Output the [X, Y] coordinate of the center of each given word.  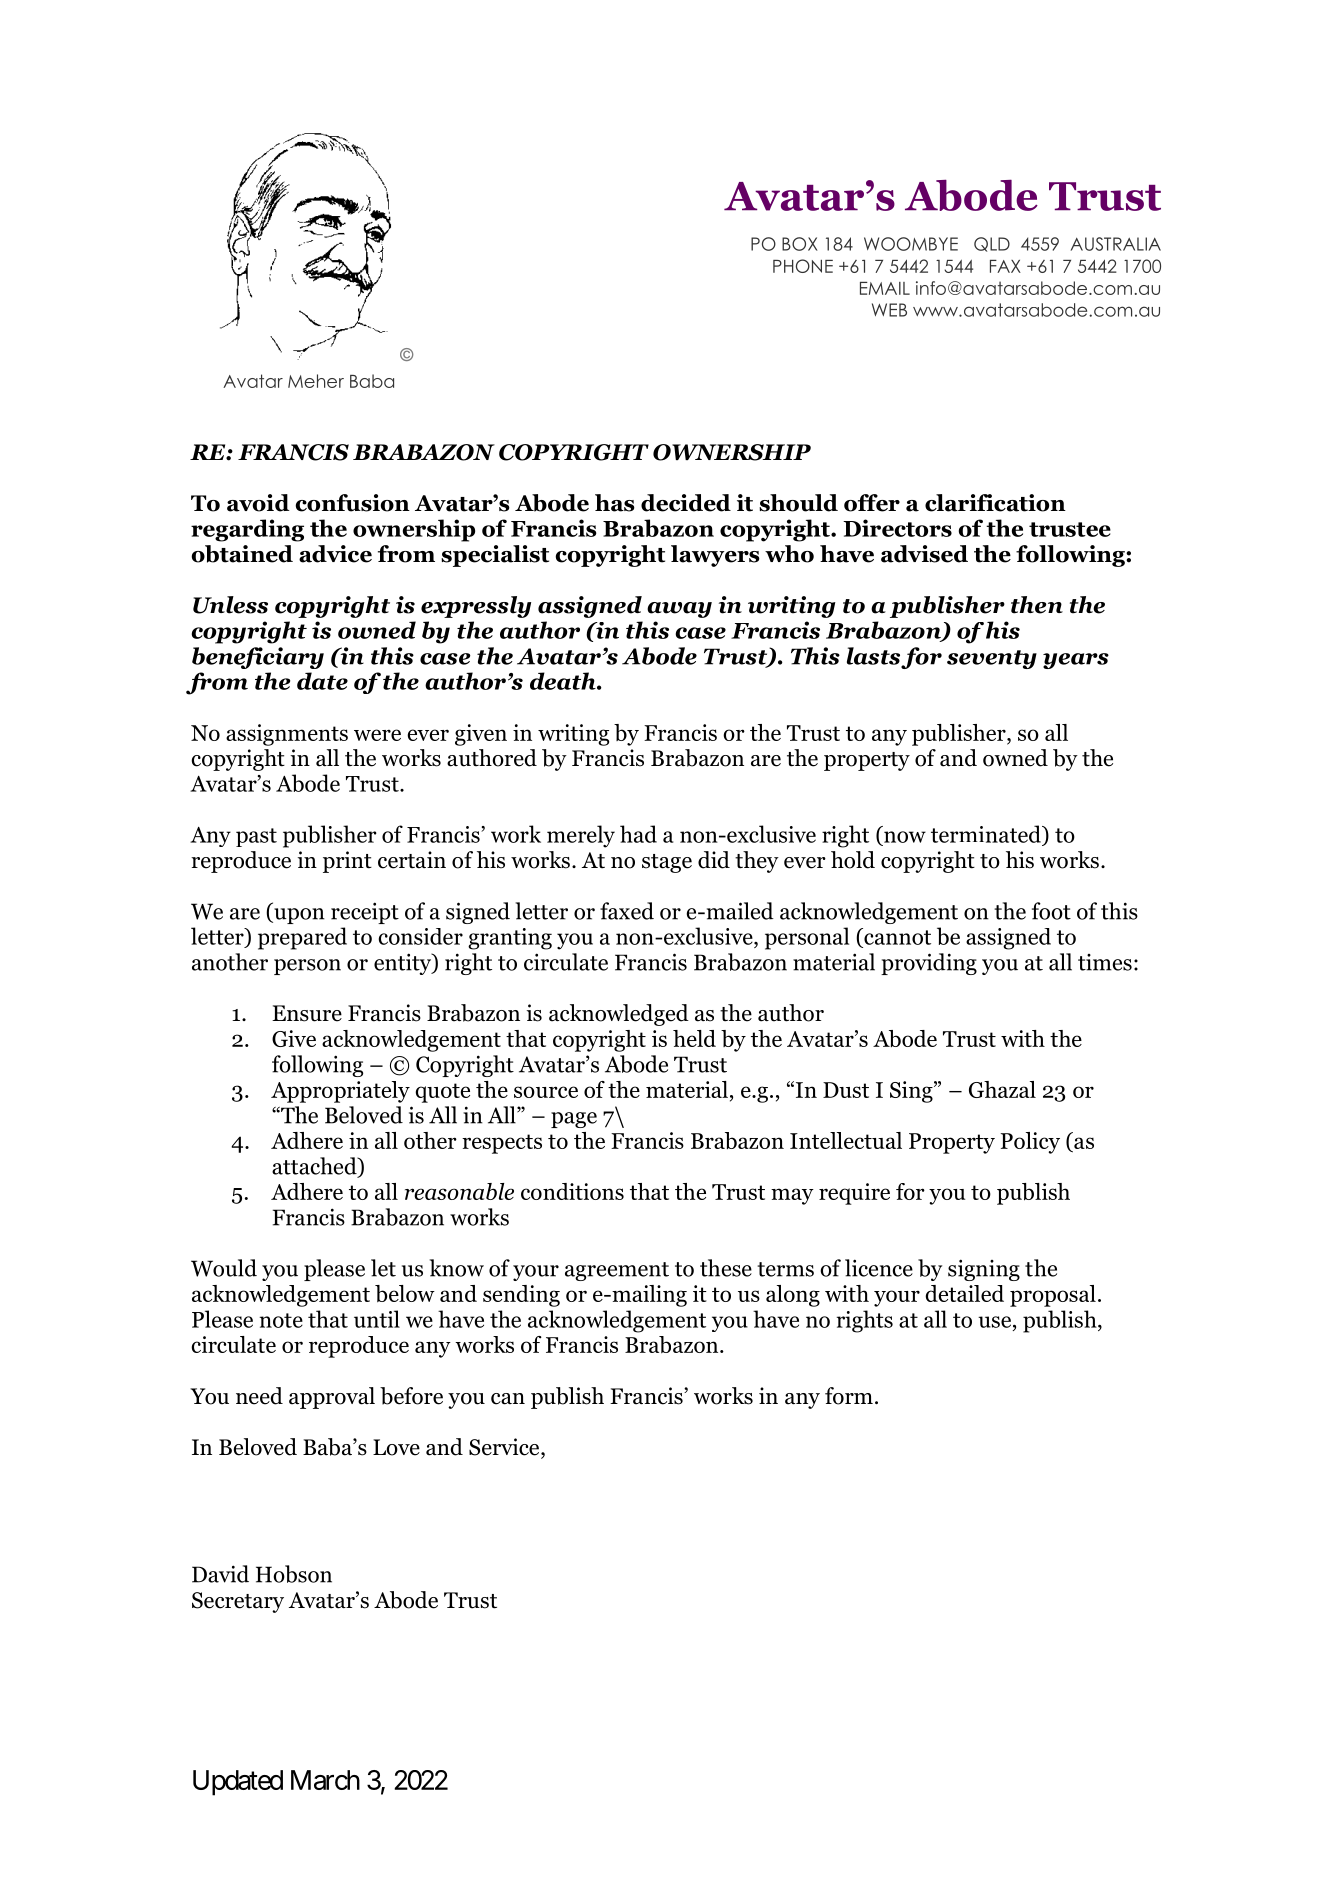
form [849, 1396]
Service [505, 1448]
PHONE [803, 266]
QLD [992, 244]
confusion [352, 503]
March [325, 1780]
